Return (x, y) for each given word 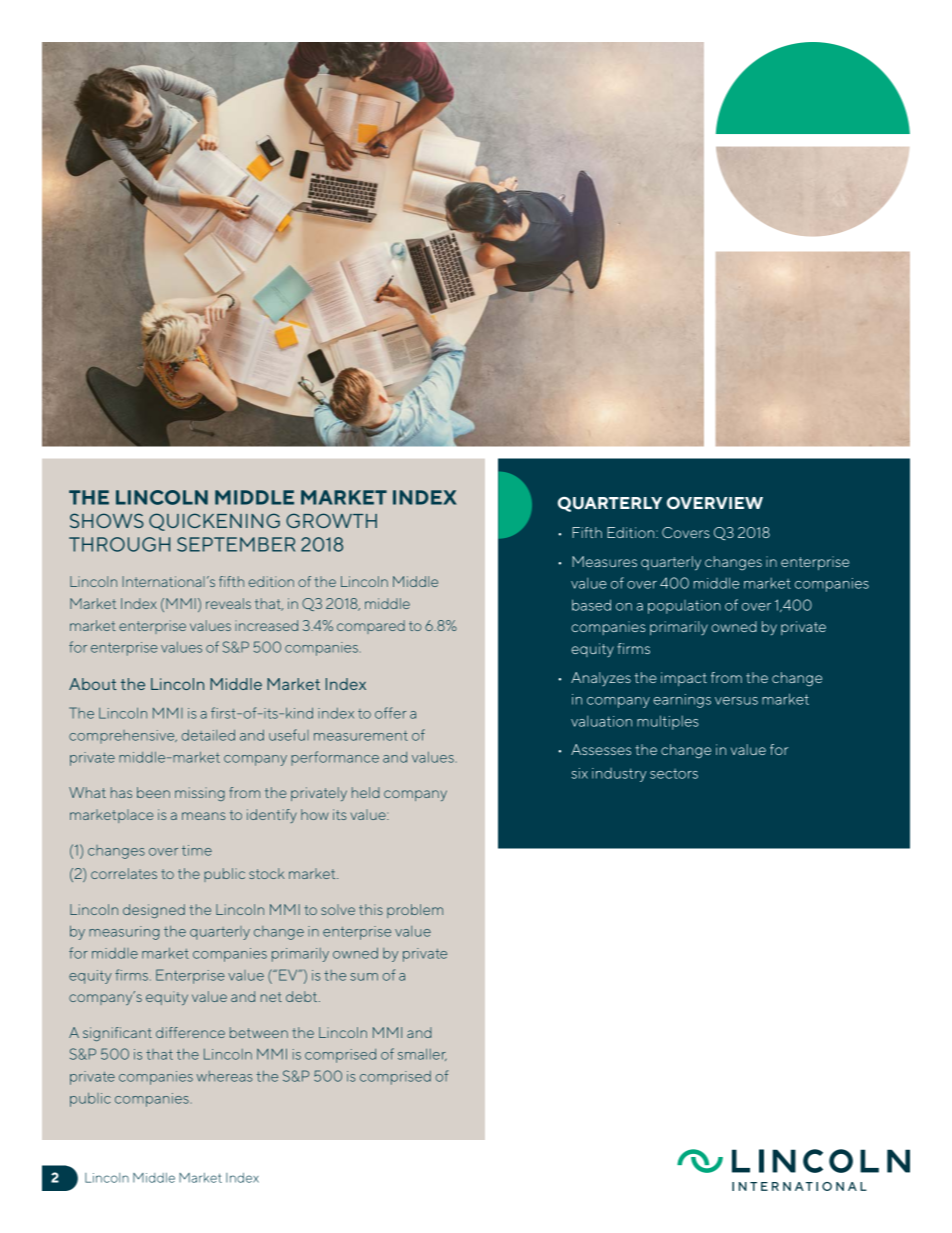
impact (684, 679)
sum (364, 977)
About (93, 684)
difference (190, 1032)
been (153, 792)
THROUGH (119, 544)
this (371, 909)
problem (415, 911)
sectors (674, 774)
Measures (604, 561)
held (366, 792)
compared (371, 627)
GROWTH (331, 520)
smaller (422, 1055)
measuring (124, 933)
